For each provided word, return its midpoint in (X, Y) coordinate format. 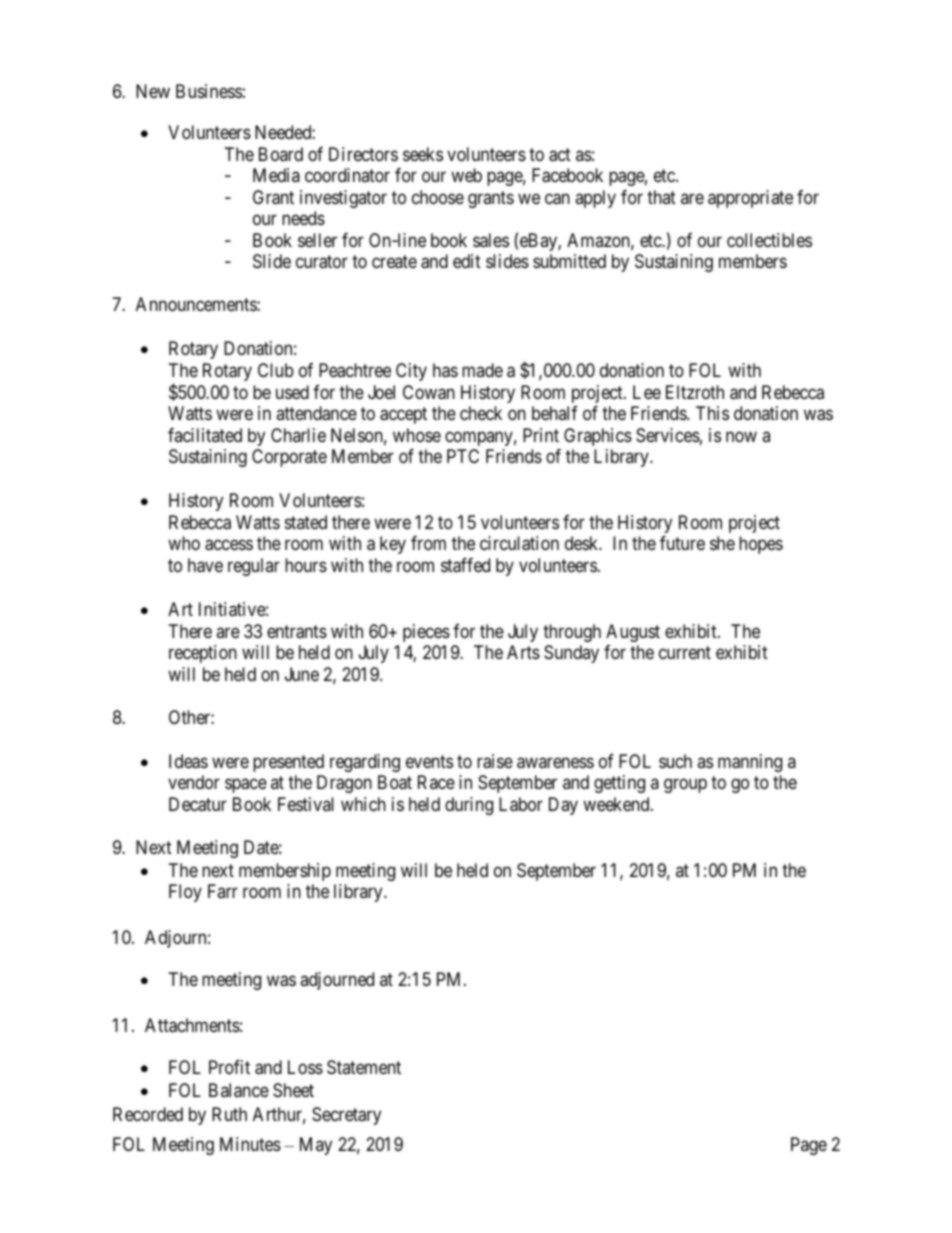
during (469, 806)
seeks (423, 154)
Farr (223, 891)
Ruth (229, 1114)
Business (209, 91)
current (685, 652)
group (685, 786)
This (712, 413)
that (661, 197)
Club (276, 370)
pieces (426, 633)
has (445, 370)
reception (203, 654)
